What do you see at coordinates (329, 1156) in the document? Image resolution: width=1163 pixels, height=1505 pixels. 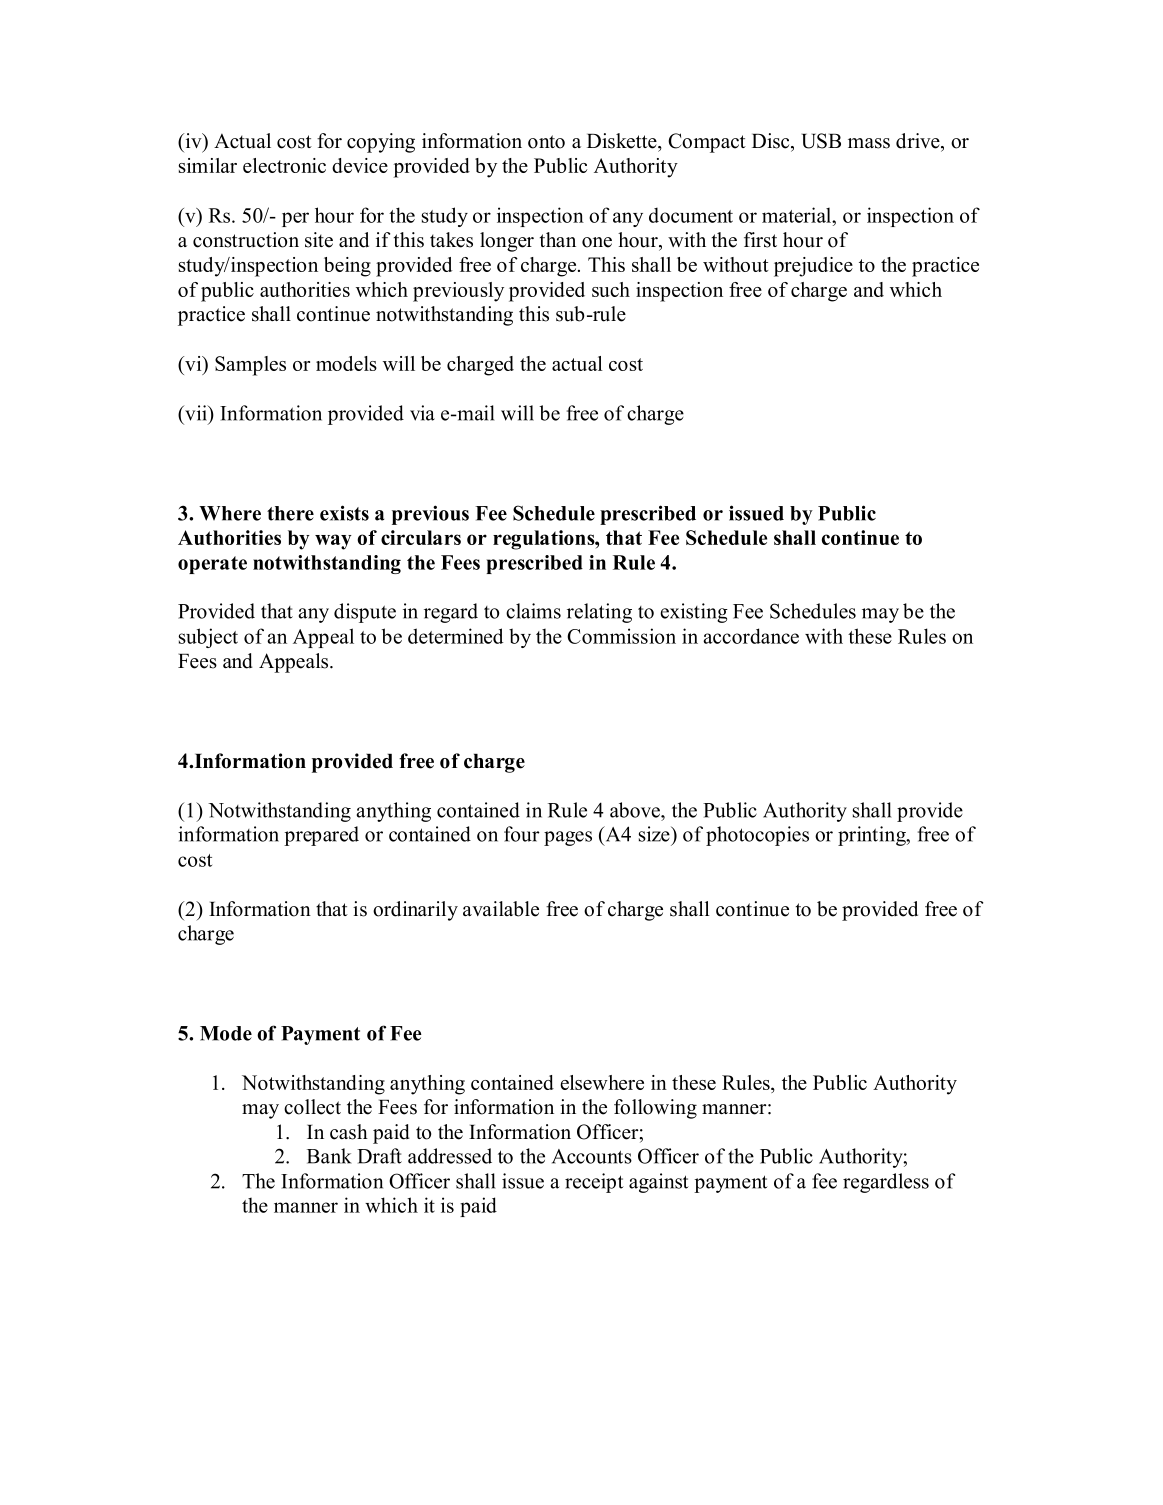 I see `Bank` at bounding box center [329, 1156].
